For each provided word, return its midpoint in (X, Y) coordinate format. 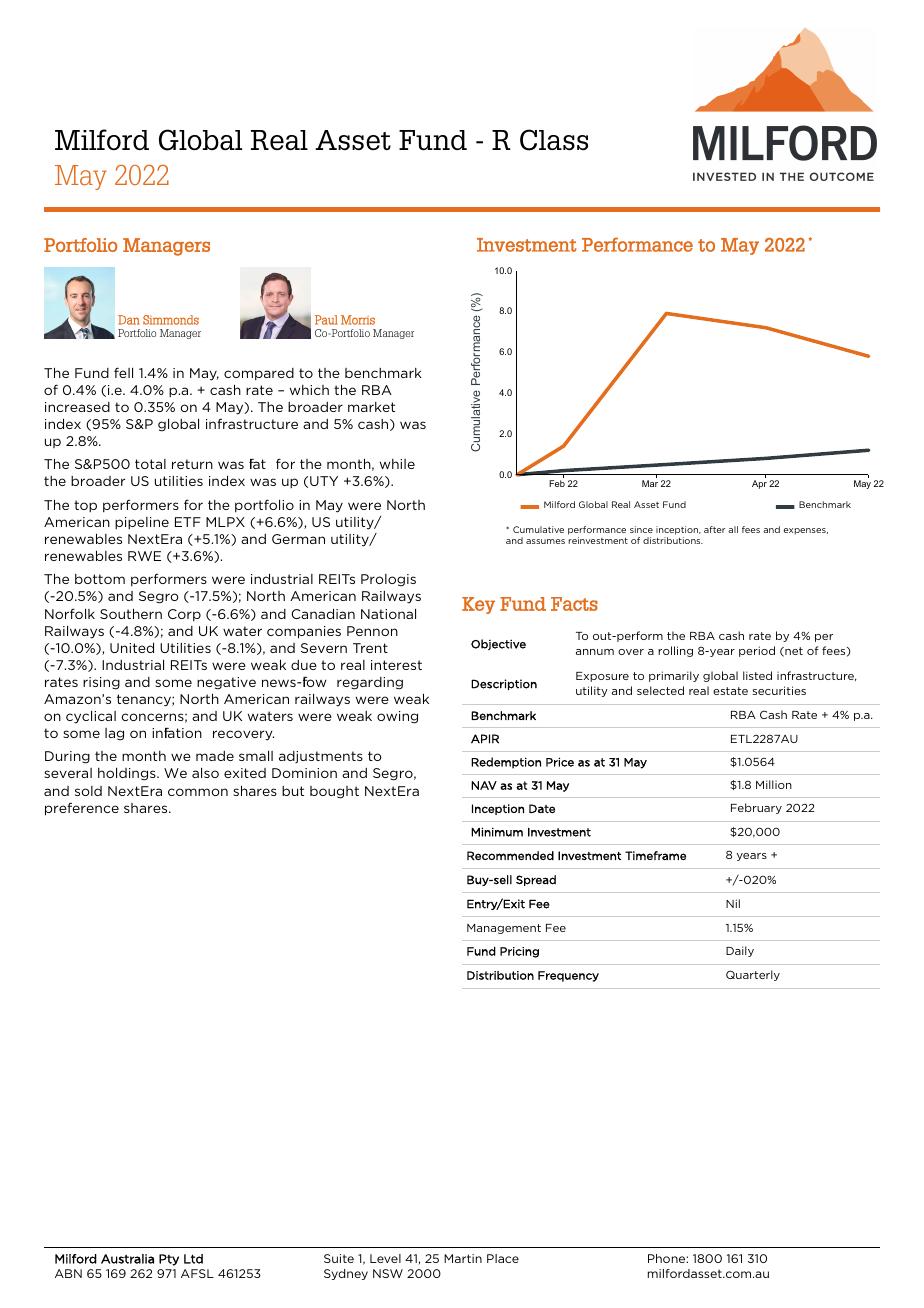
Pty (169, 1260)
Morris (358, 320)
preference (82, 809)
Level (385, 1258)
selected (660, 690)
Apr (759, 484)
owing (397, 717)
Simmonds (171, 320)
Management (504, 929)
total (150, 464)
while (397, 464)
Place (503, 1258)
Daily (740, 951)
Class (554, 140)
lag (114, 734)
